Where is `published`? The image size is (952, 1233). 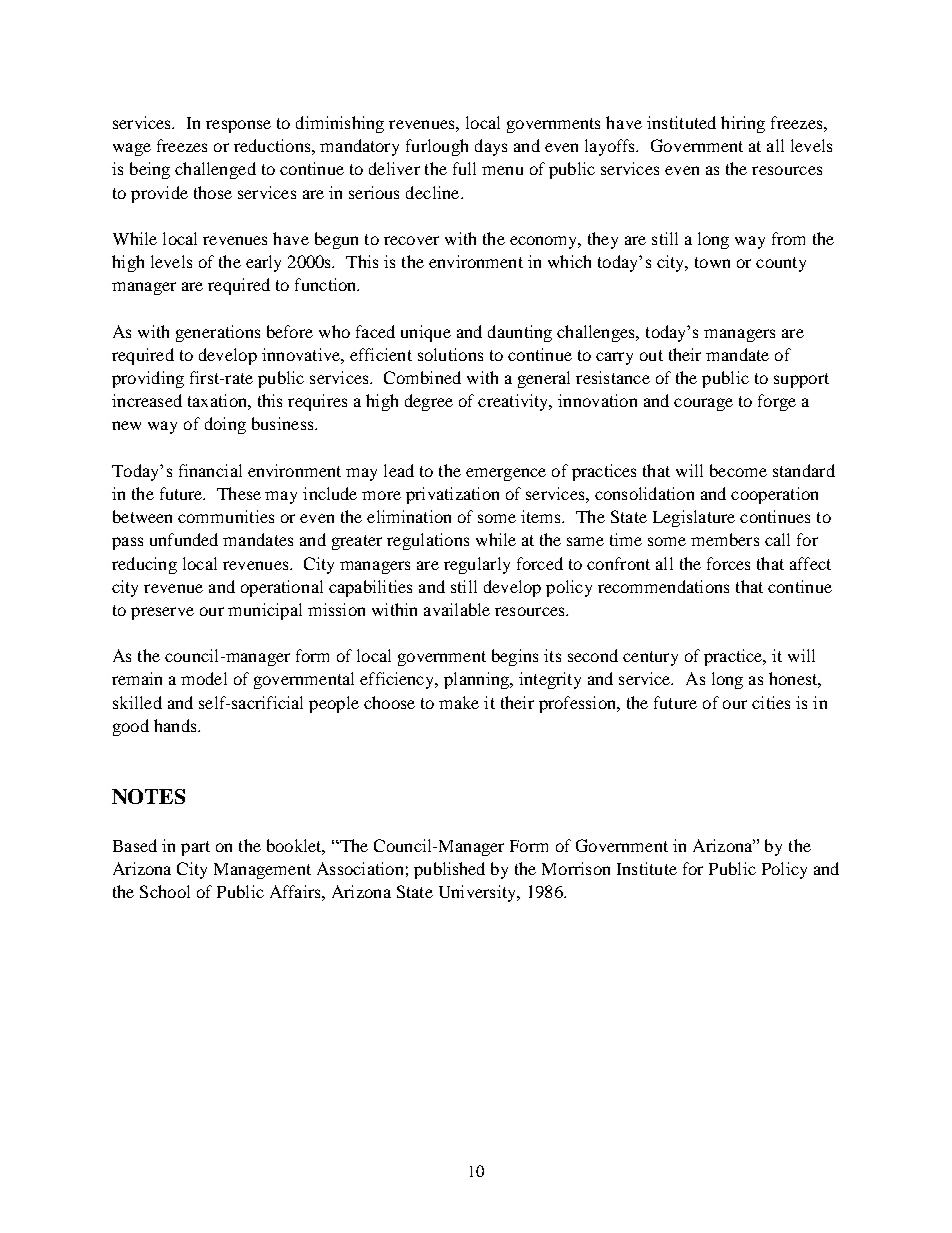
published is located at coordinates (449, 870).
